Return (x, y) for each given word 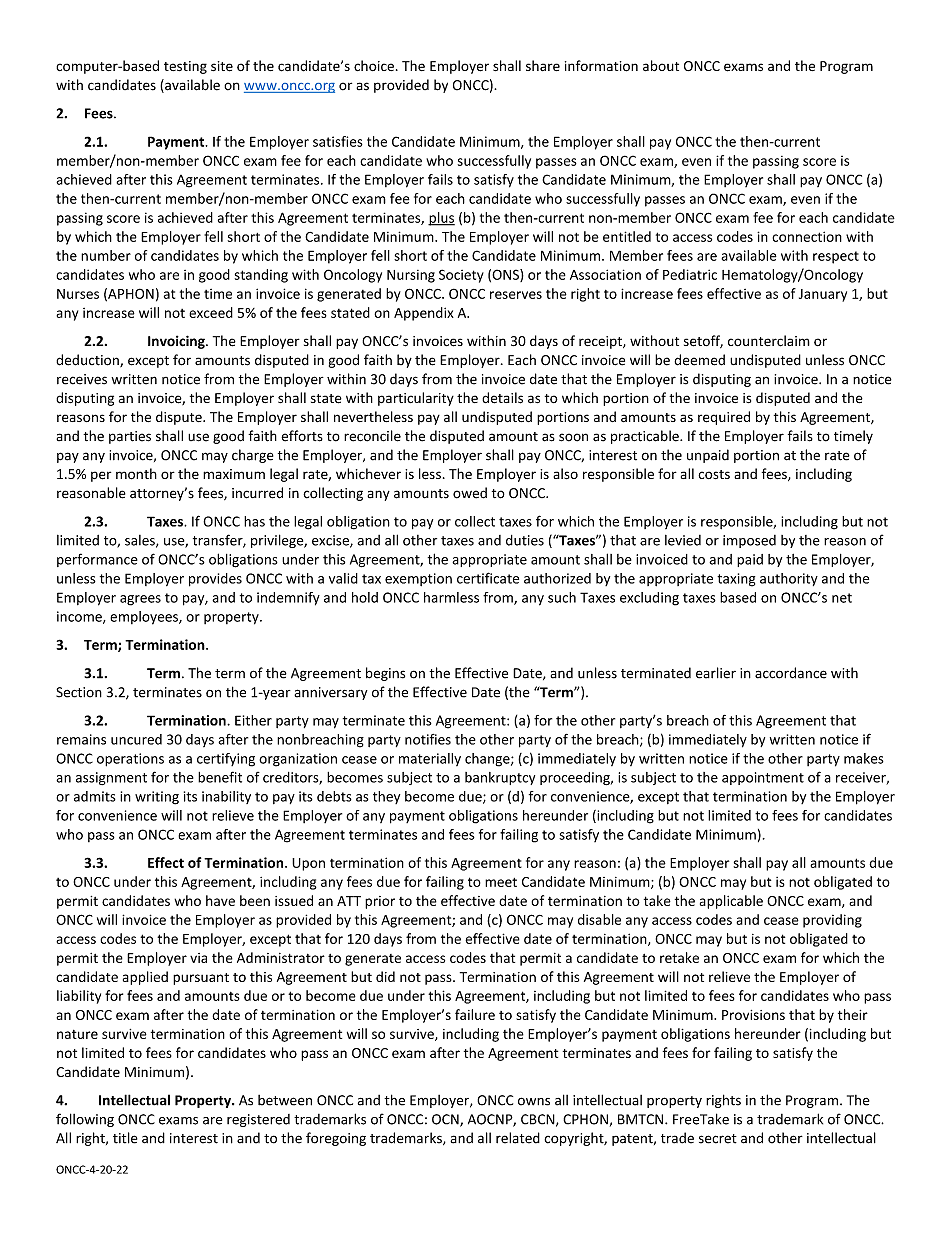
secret (718, 1139)
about (661, 65)
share (543, 65)
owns (534, 1101)
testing (185, 67)
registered (258, 1120)
